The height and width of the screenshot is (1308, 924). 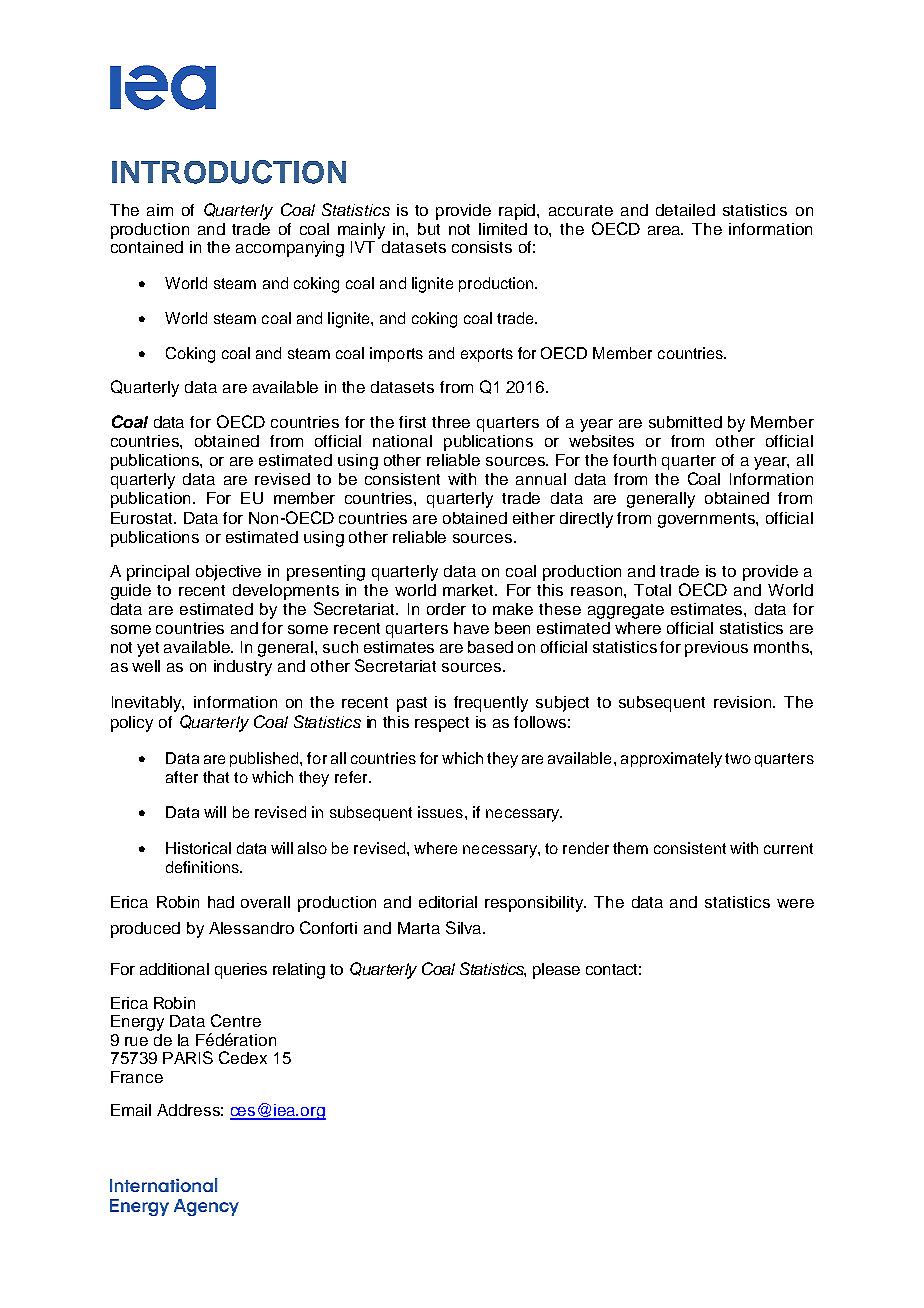 I want to click on please, so click(x=556, y=971).
